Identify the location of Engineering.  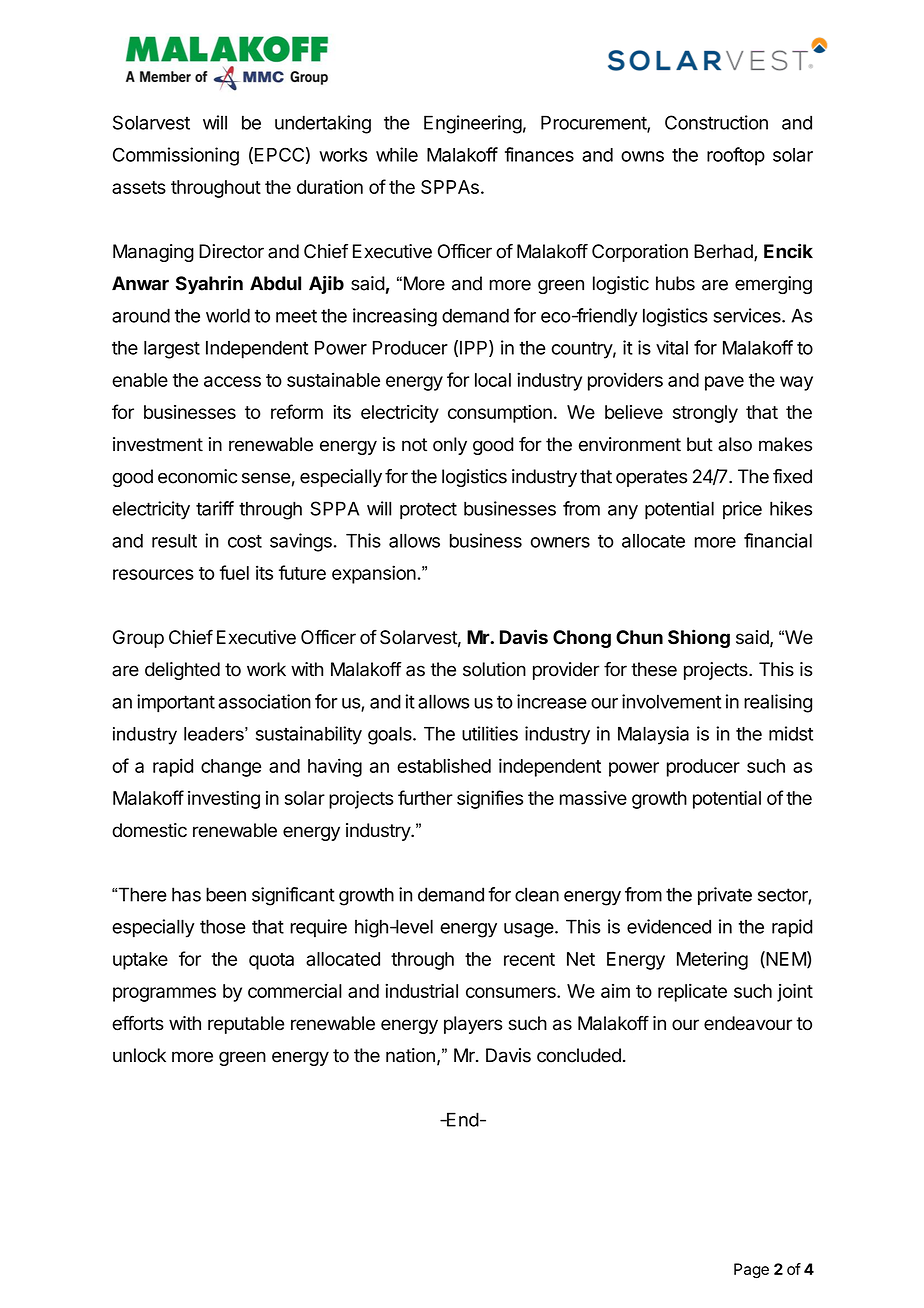
(473, 124).
